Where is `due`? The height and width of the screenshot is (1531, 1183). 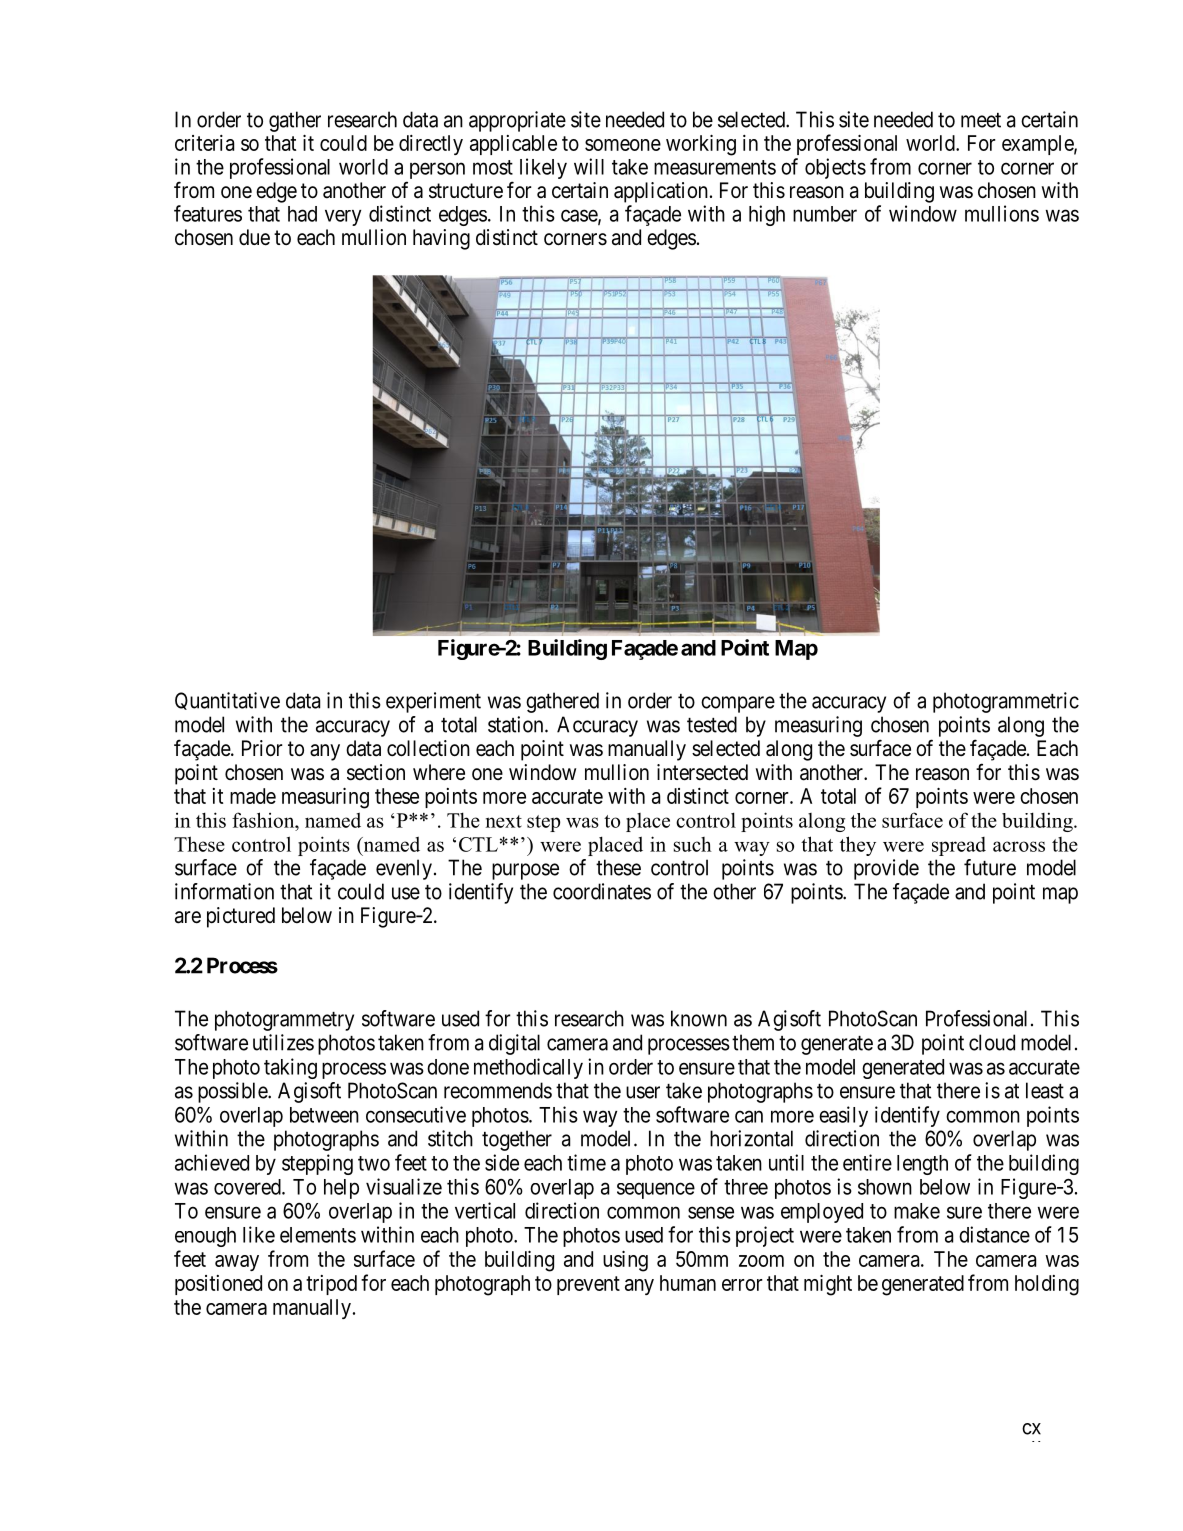
due is located at coordinates (254, 237).
